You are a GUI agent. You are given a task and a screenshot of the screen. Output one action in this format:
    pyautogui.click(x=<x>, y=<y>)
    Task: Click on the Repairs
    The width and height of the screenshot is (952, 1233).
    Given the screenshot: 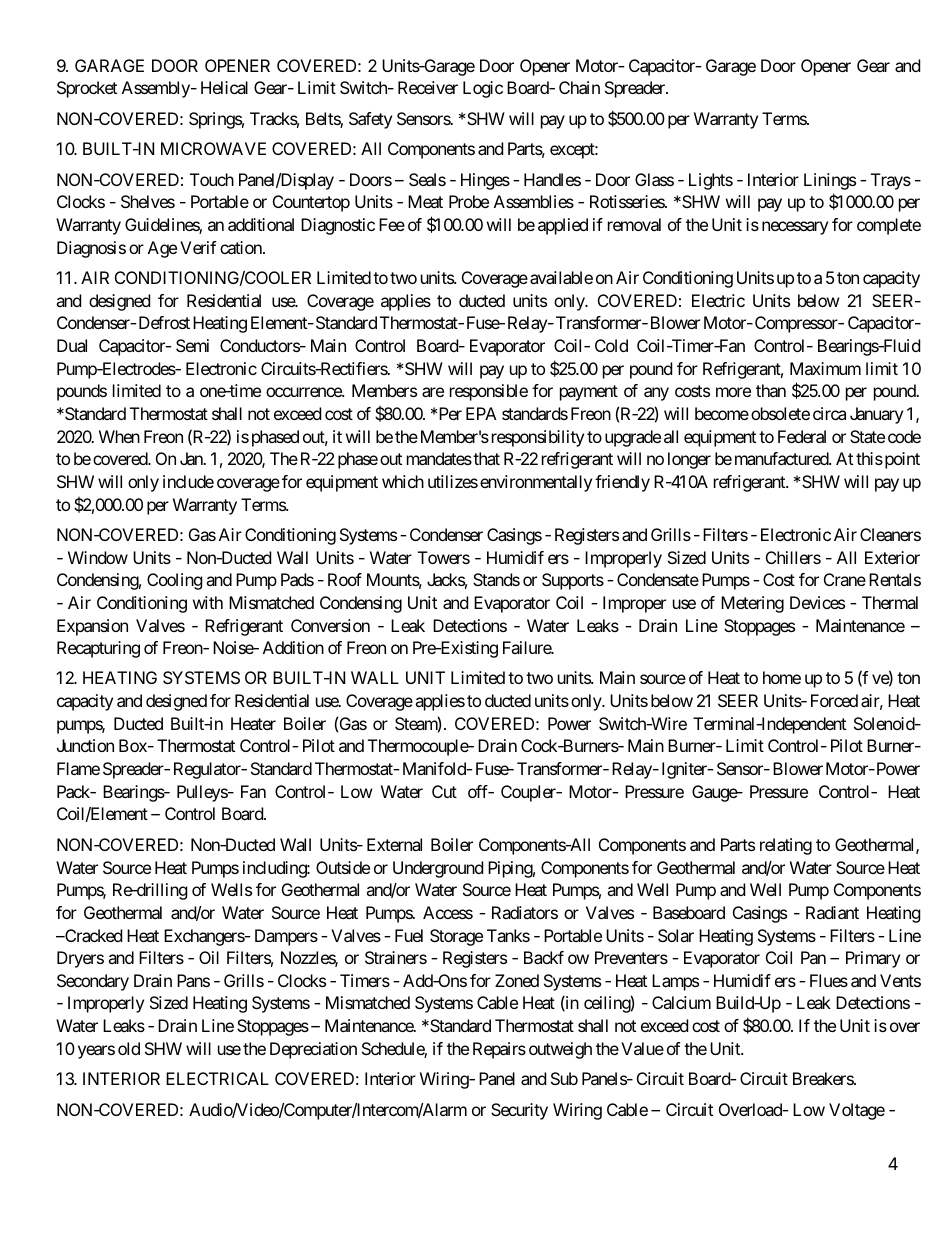 What is the action you would take?
    pyautogui.click(x=499, y=1050)
